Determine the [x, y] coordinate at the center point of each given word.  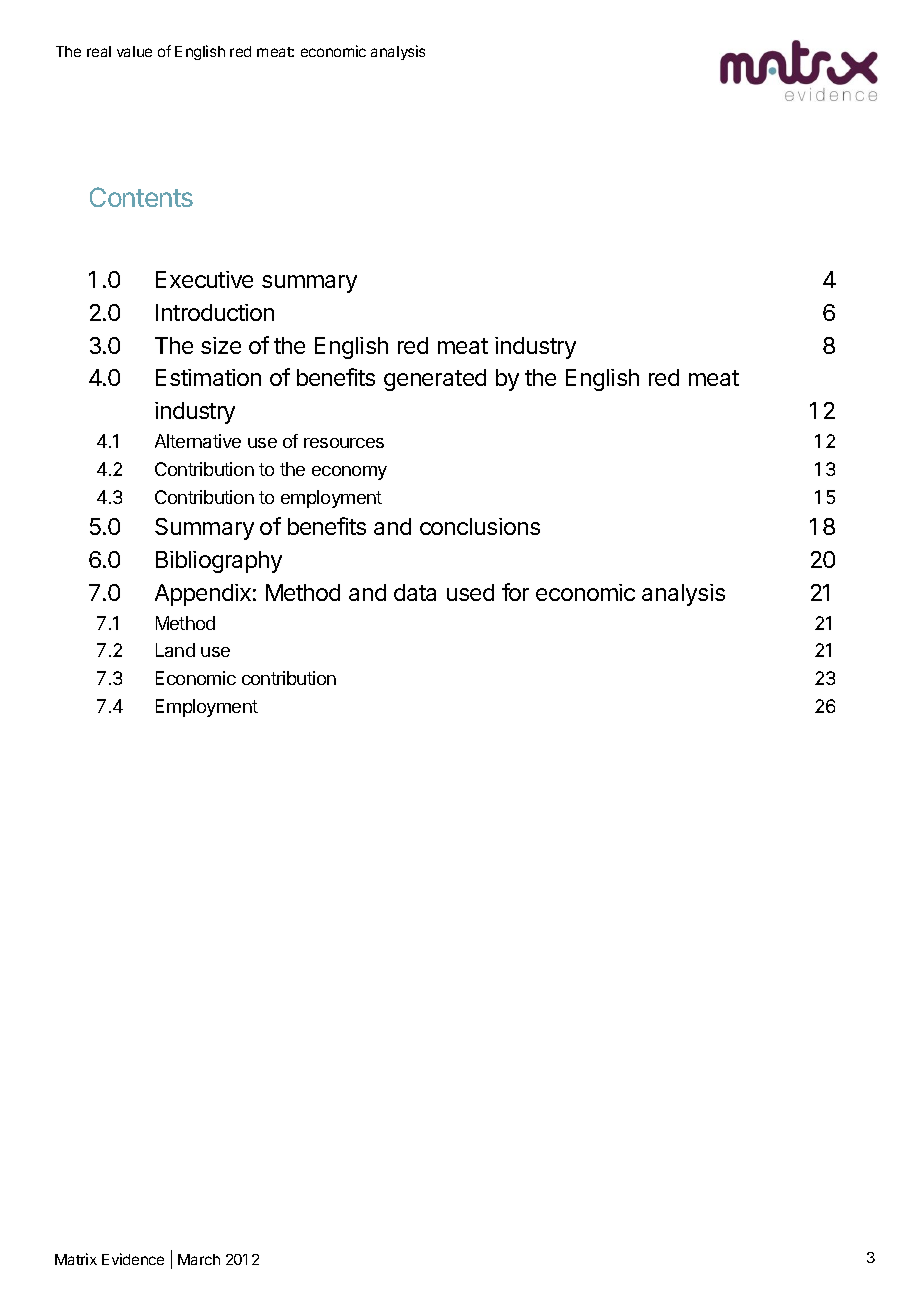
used [470, 592]
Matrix [76, 1259]
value [134, 51]
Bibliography [219, 562]
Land [175, 650]
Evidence [133, 1259]
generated [435, 380]
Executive [204, 279]
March [199, 1259]
